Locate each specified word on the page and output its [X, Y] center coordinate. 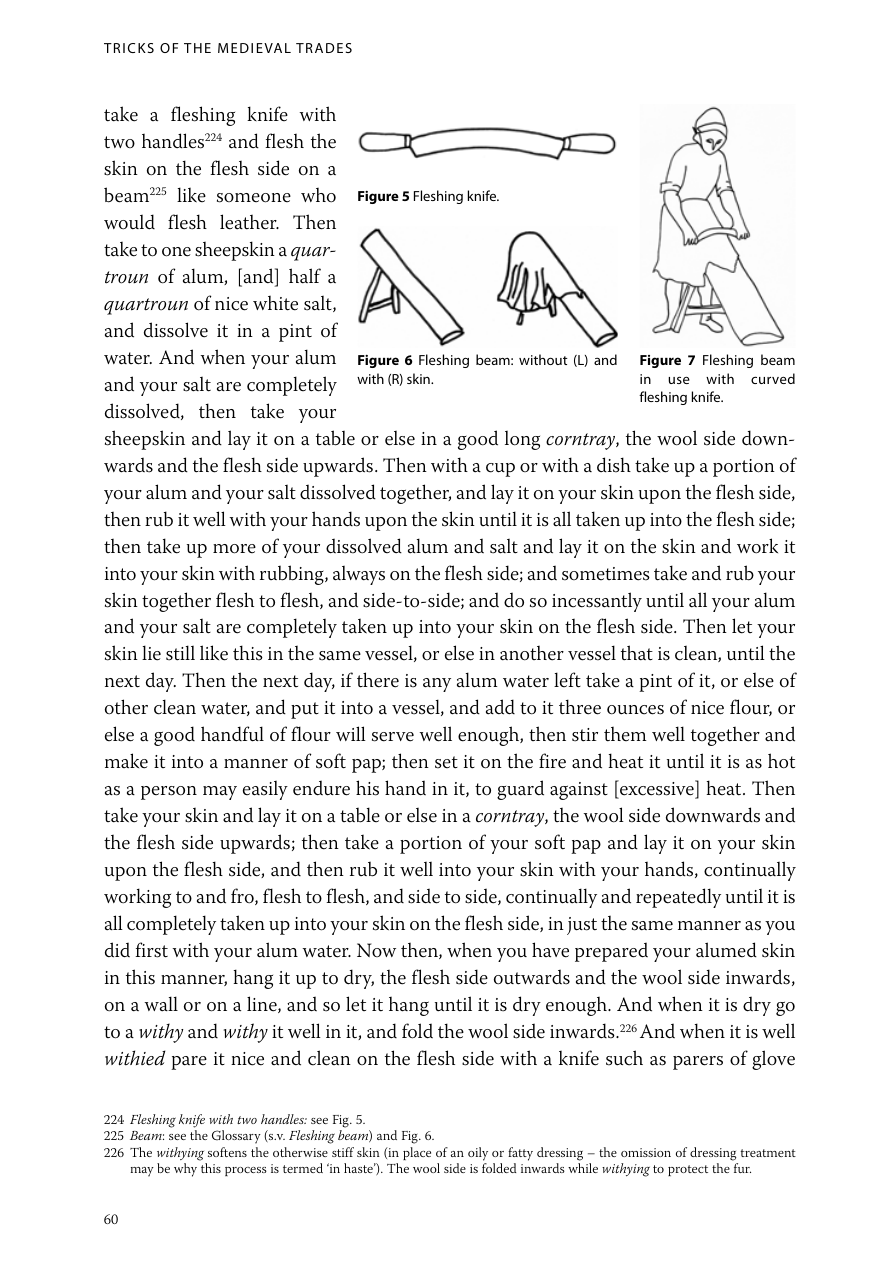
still [180, 653]
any [437, 685]
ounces [635, 710]
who [318, 195]
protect [688, 1170]
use [679, 380]
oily [478, 1154]
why [185, 1170]
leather [249, 222]
